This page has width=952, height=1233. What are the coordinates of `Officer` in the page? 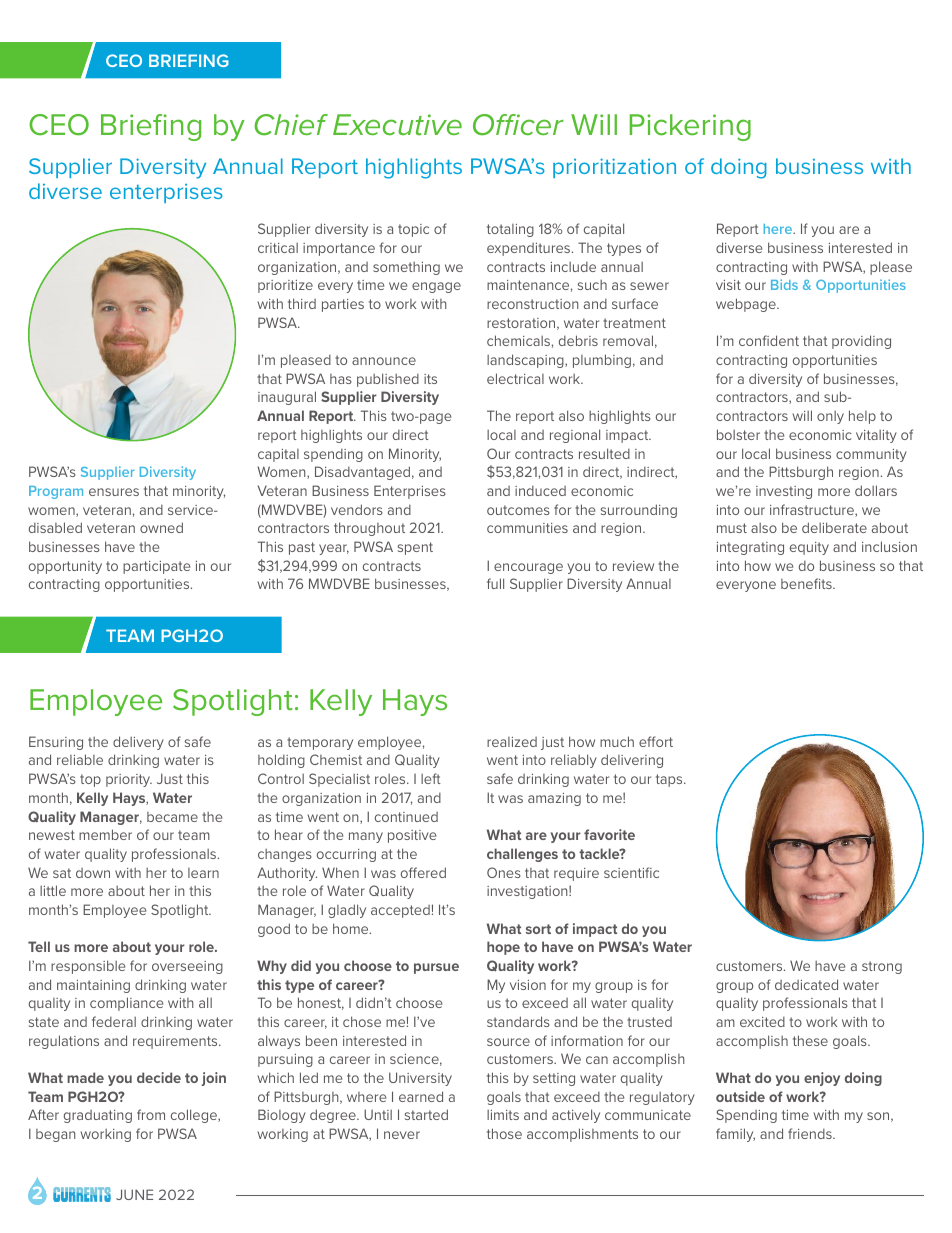 It's located at (518, 125).
